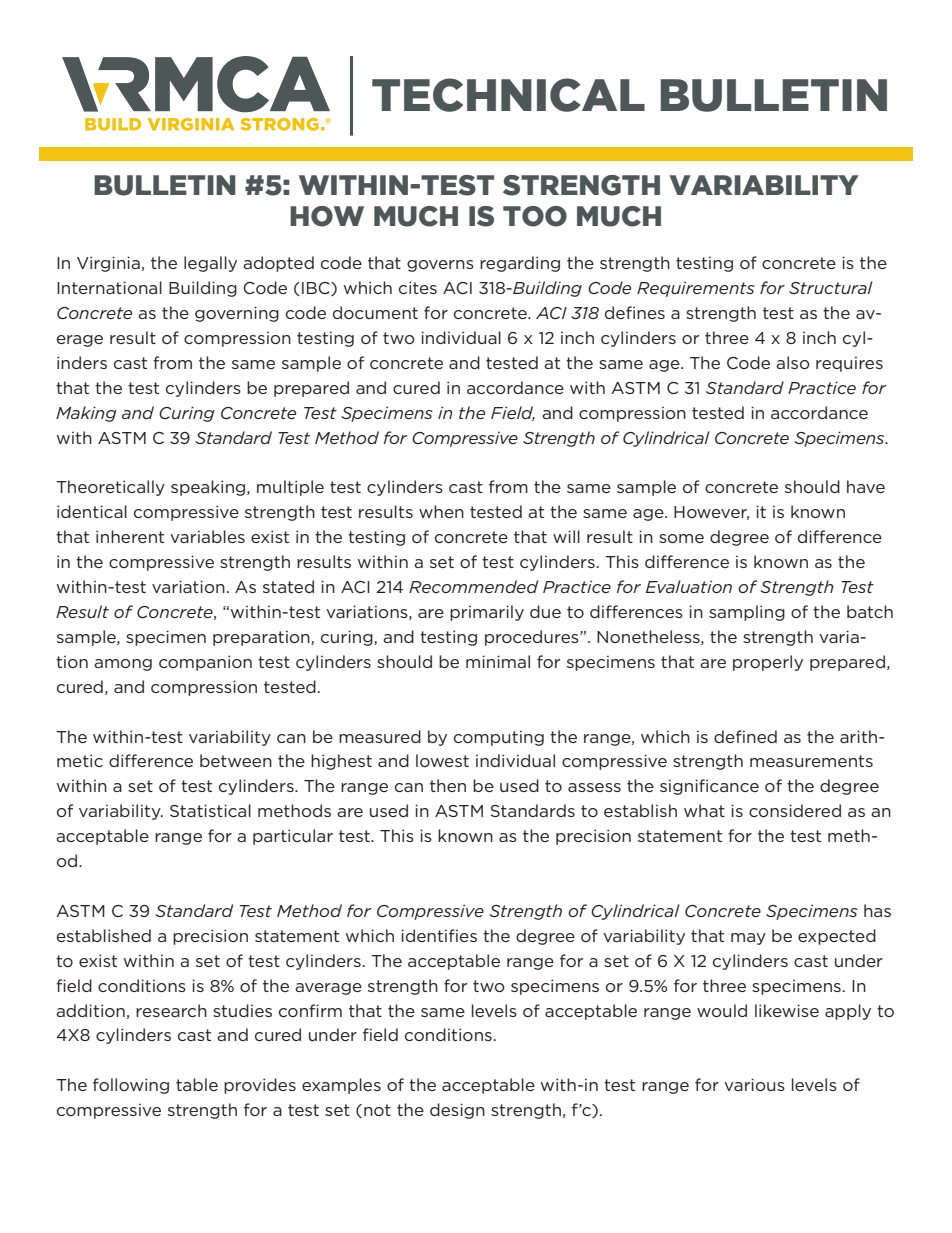 This screenshot has height=1233, width=952. Describe the element at coordinates (237, 314) in the screenshot. I see `governing` at that location.
